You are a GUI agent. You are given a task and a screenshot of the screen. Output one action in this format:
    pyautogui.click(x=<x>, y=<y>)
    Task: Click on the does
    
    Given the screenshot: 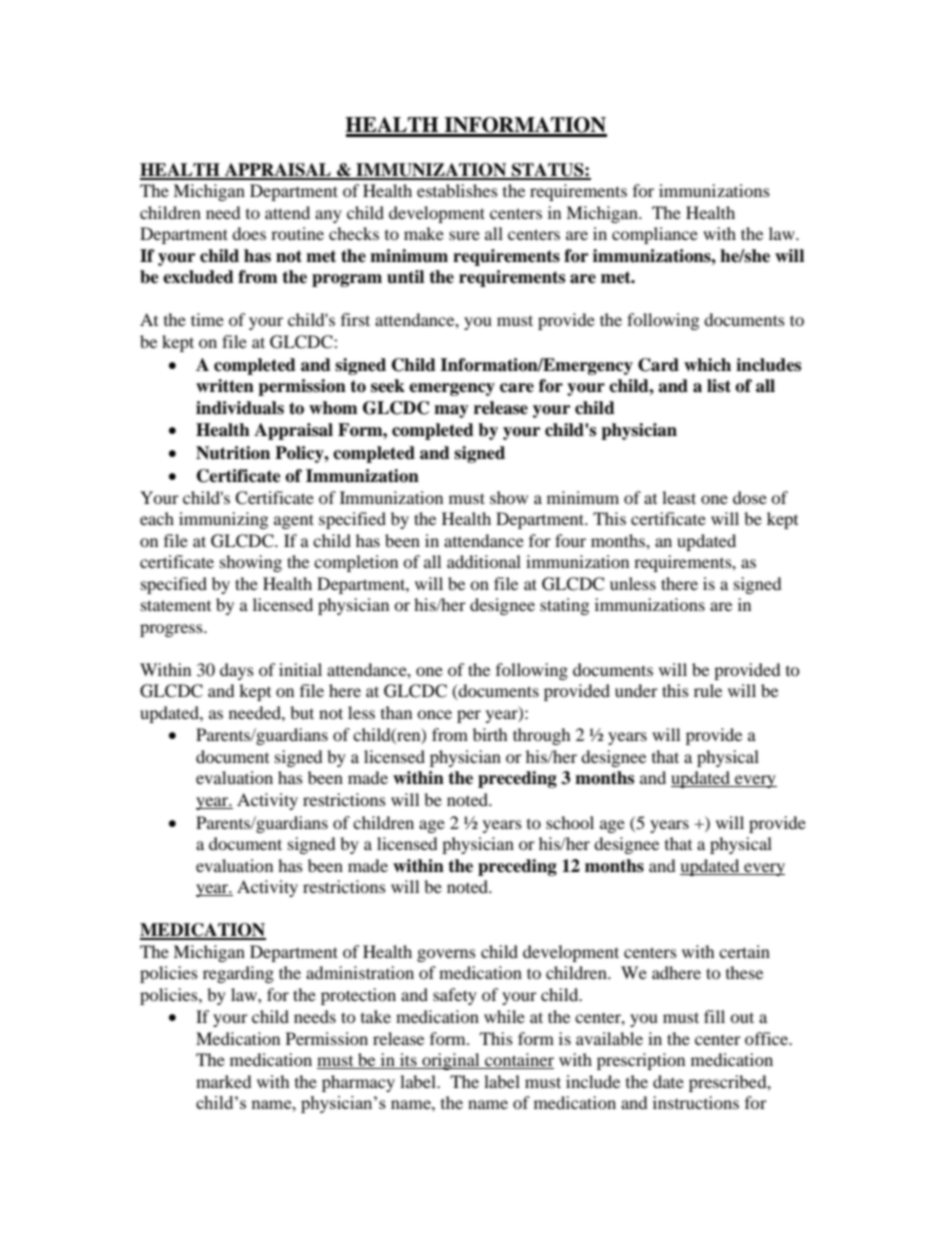 What is the action you would take?
    pyautogui.click(x=249, y=233)
